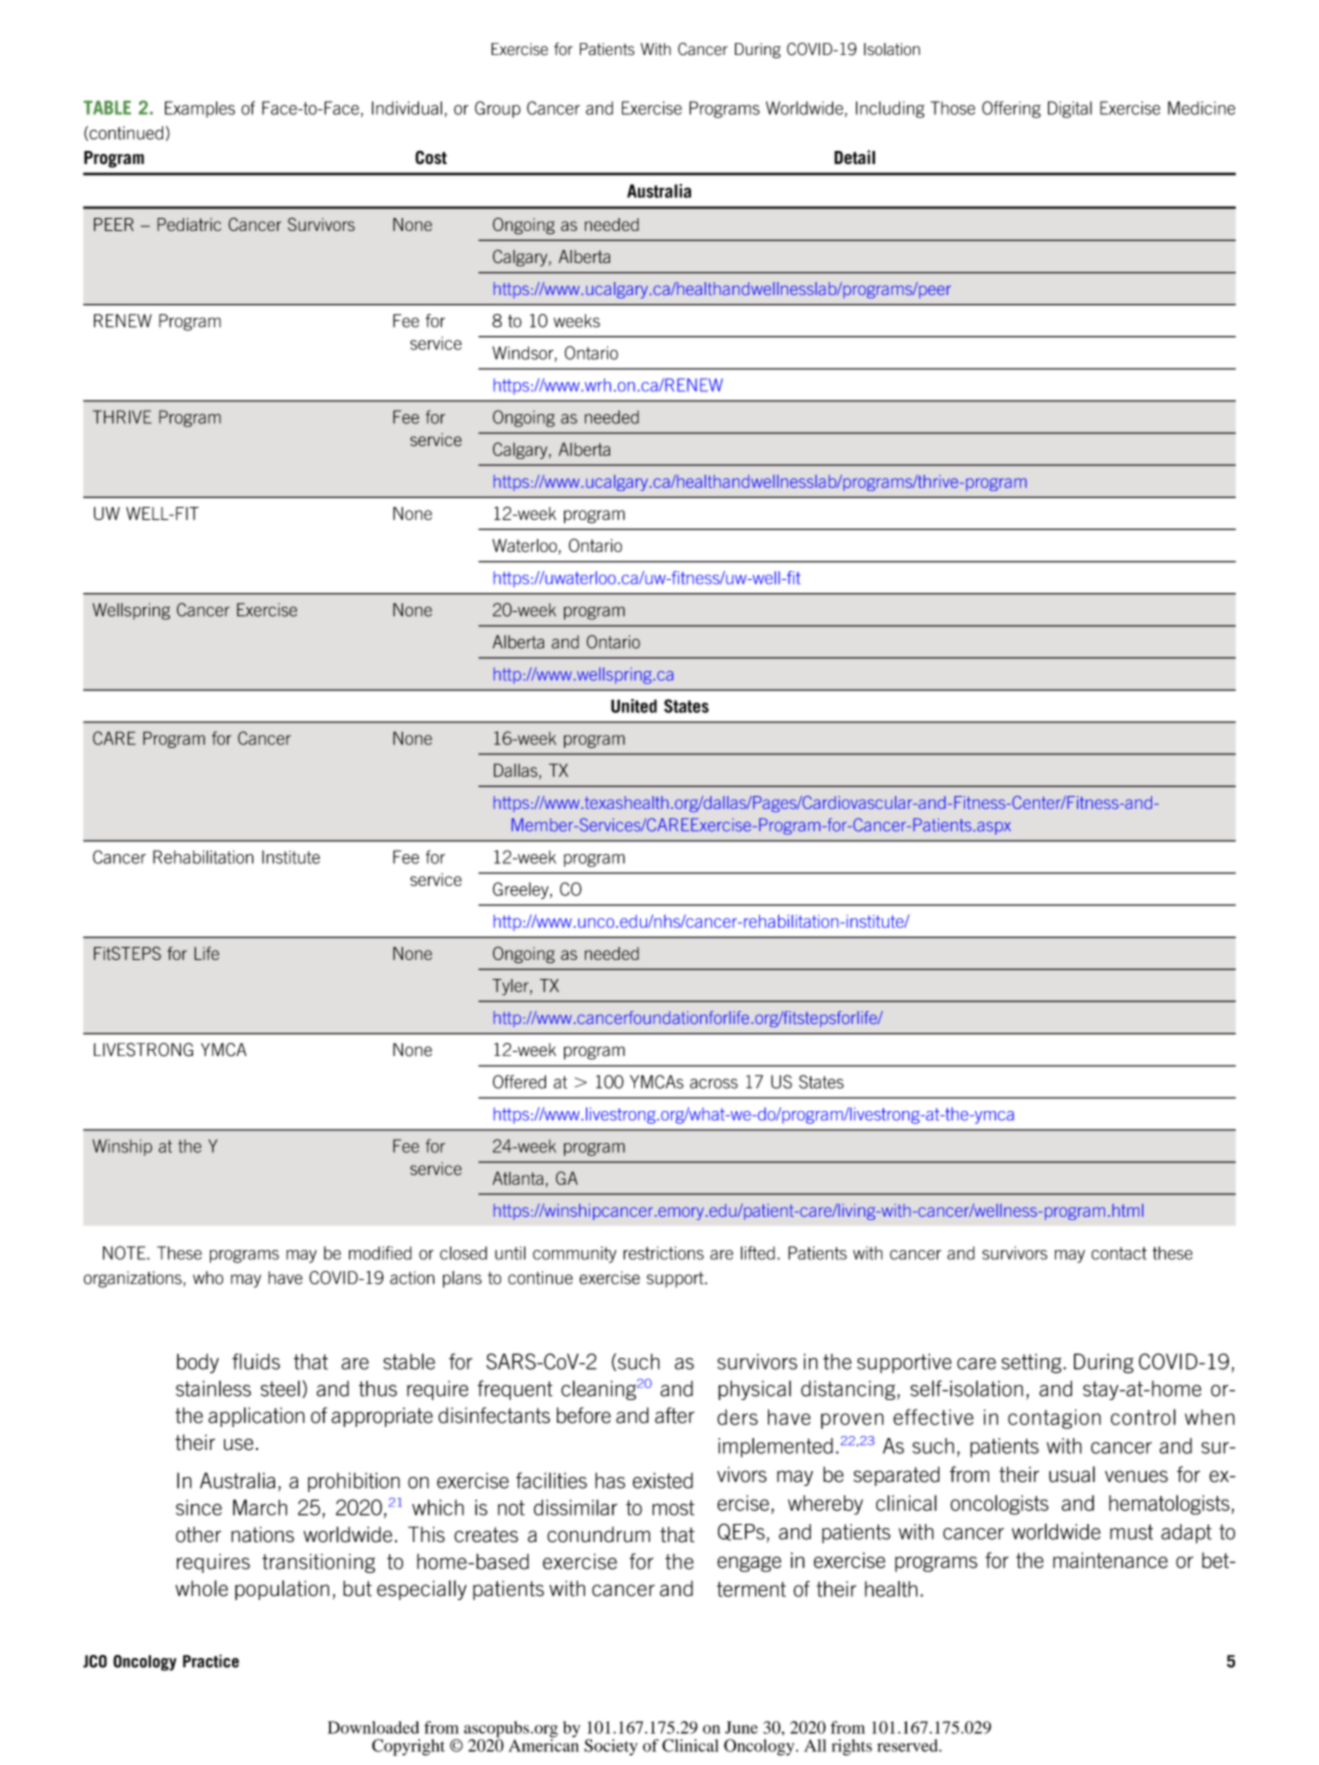 This image has width=1319, height=1765. I want to click on contact, so click(1119, 1253).
